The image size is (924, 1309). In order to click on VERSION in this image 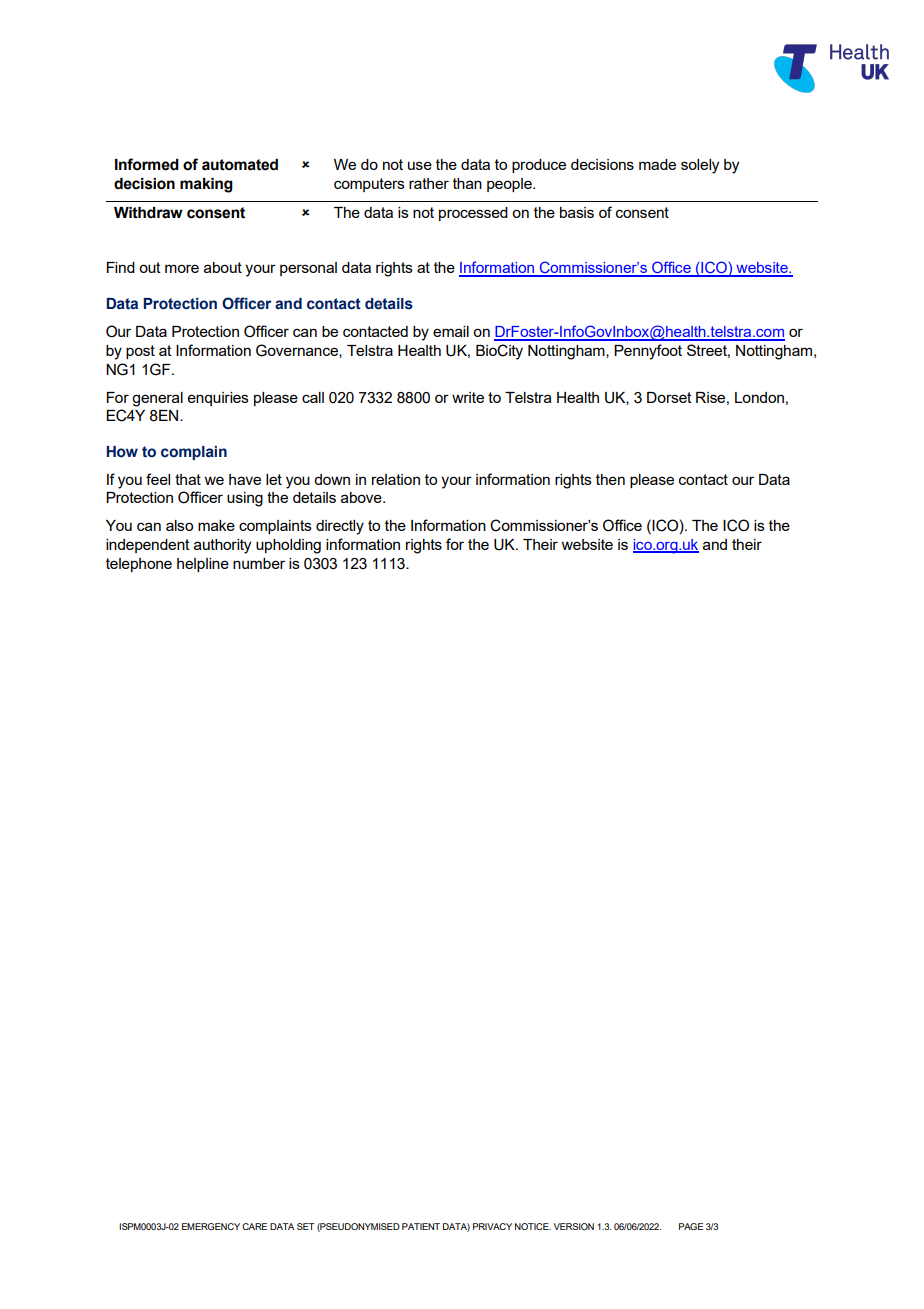, I will do `click(574, 1226)`.
